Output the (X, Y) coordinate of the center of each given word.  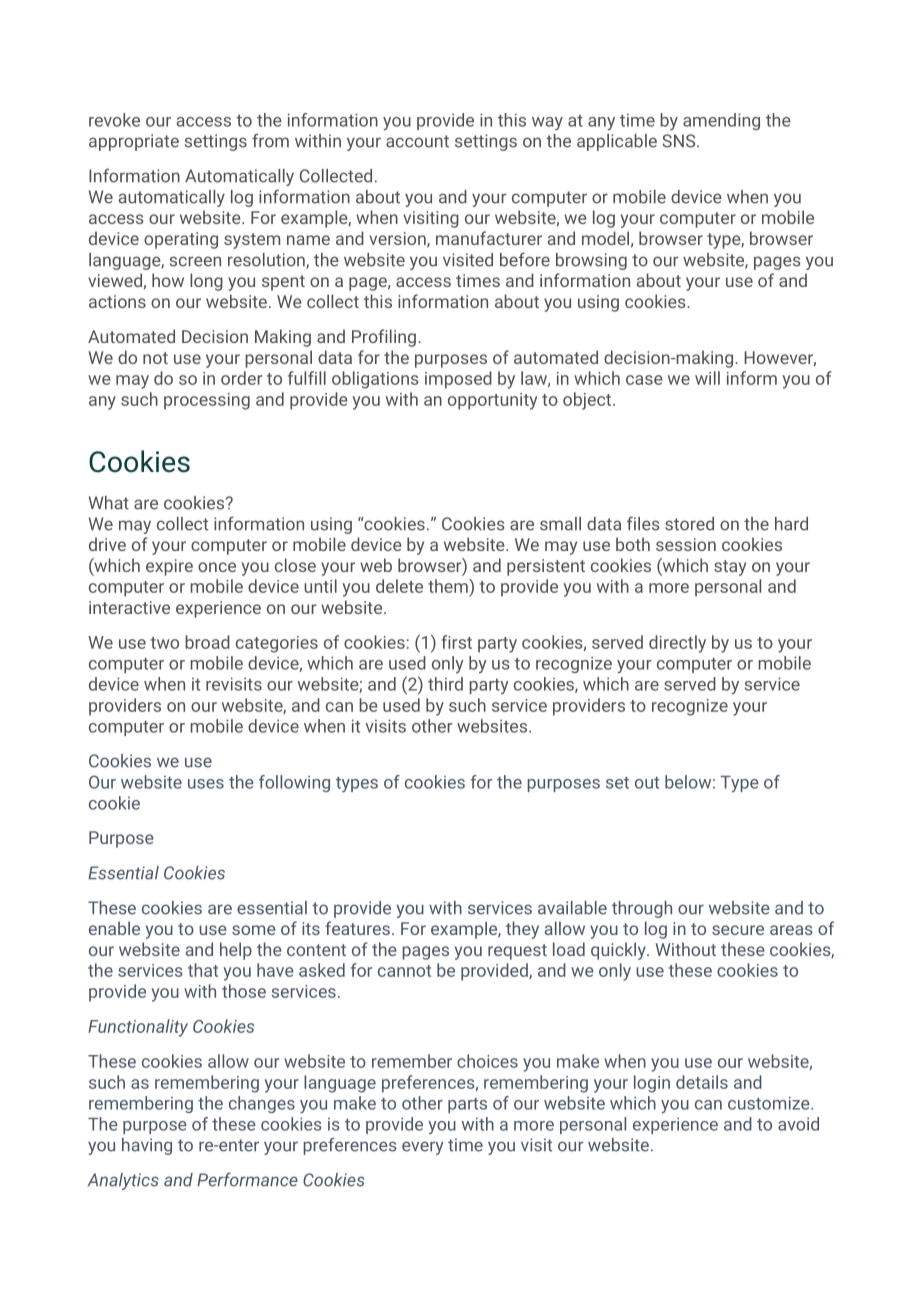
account (417, 141)
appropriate (134, 142)
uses (206, 784)
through (642, 909)
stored (689, 524)
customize (770, 1103)
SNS (680, 141)
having (147, 1146)
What (109, 503)
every (422, 1148)
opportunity (492, 401)
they (522, 930)
